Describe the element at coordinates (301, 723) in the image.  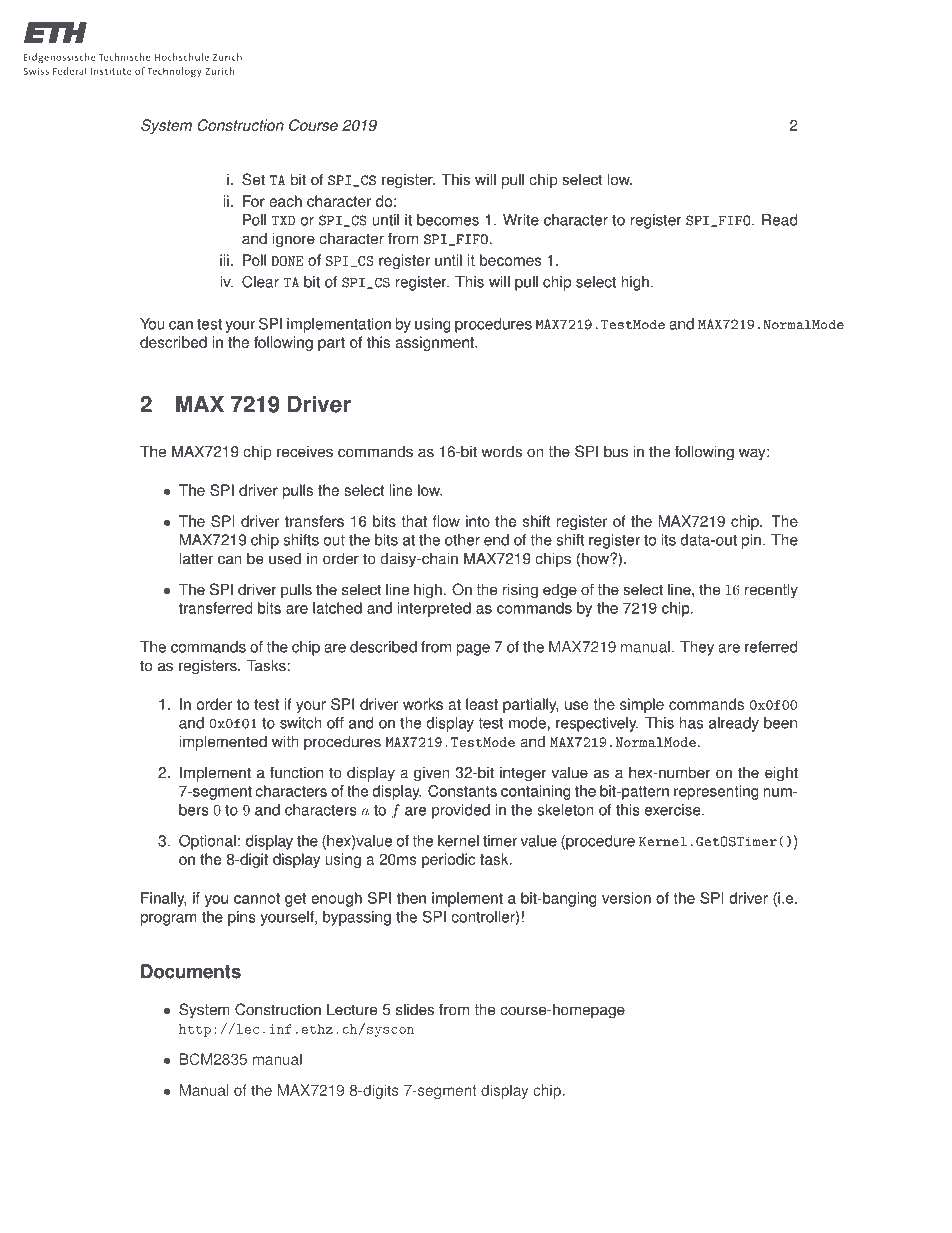
I see `switch` at that location.
